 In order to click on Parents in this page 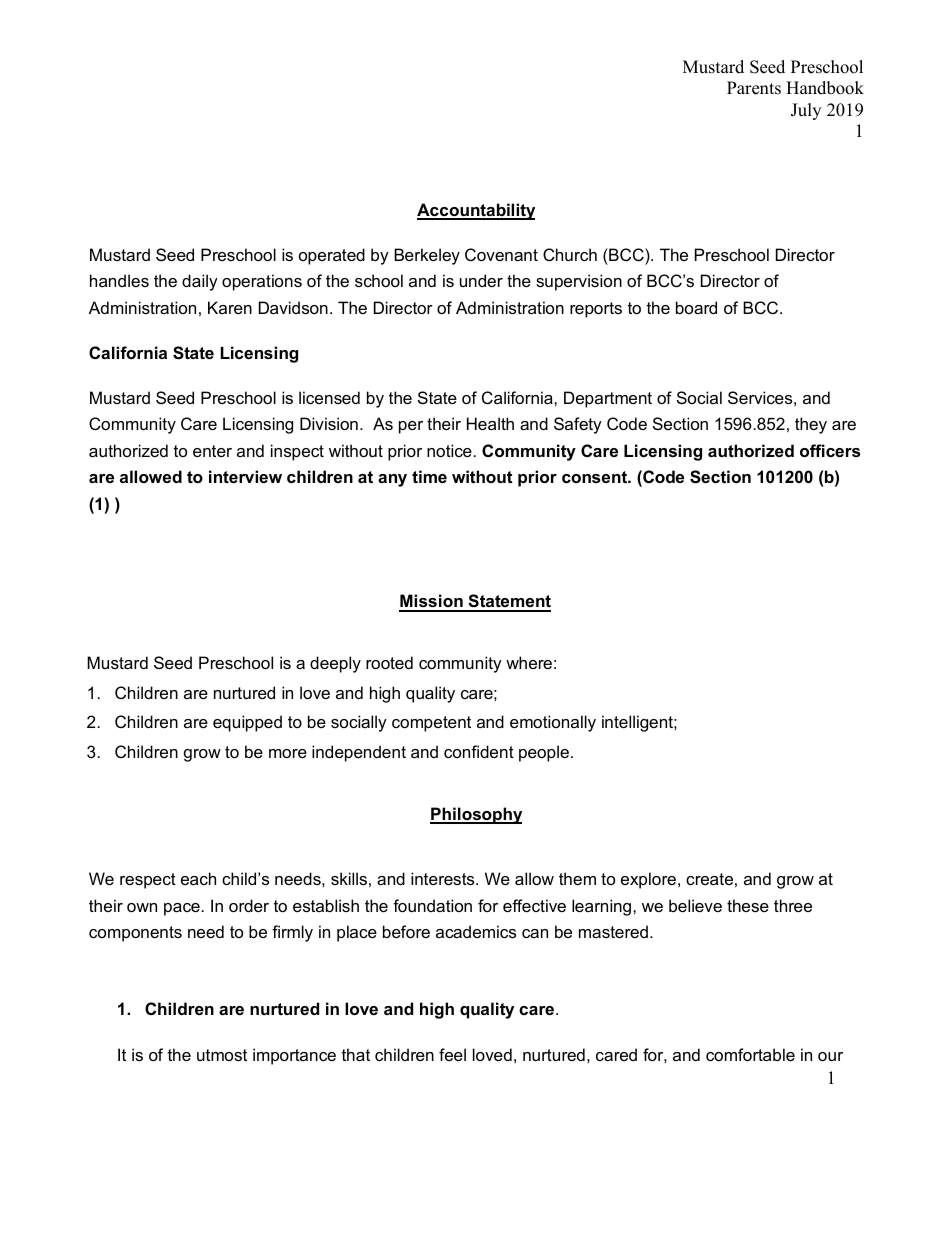, I will do `click(754, 88)`.
